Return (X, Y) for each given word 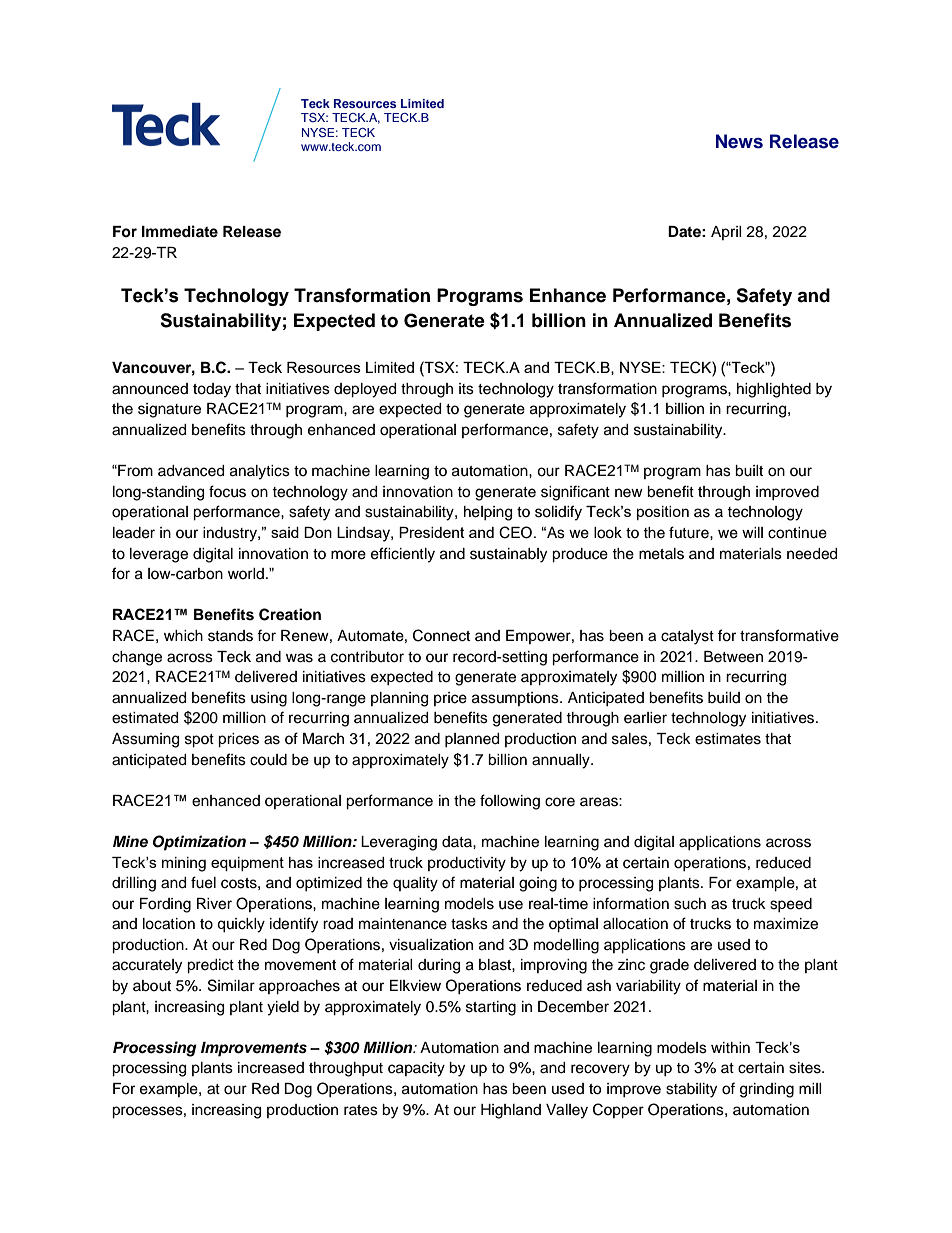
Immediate (180, 231)
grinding (767, 1090)
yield (283, 1008)
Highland (511, 1111)
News (739, 141)
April (726, 233)
